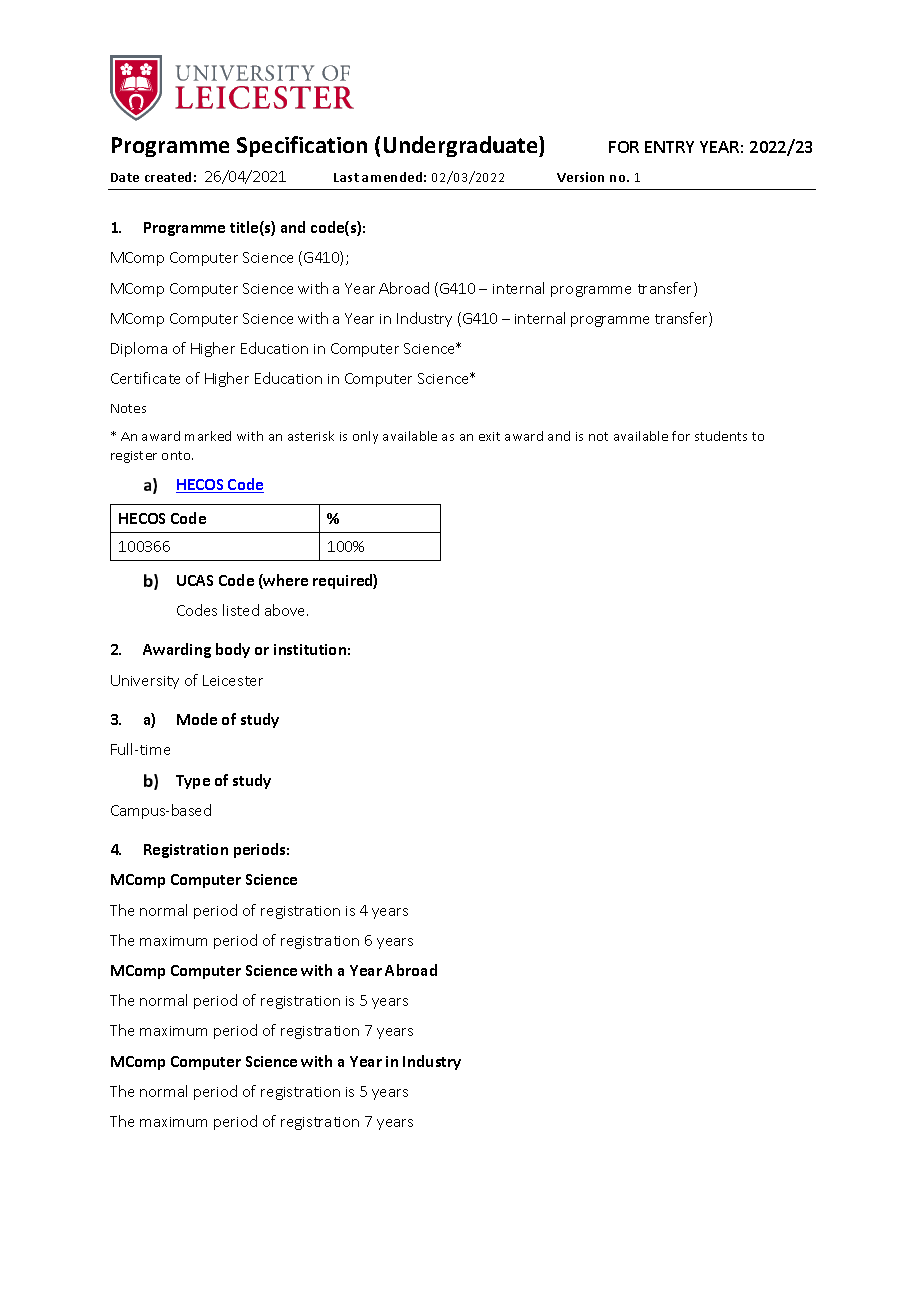  Describe the element at coordinates (125, 177) in the screenshot. I see `Date` at that location.
